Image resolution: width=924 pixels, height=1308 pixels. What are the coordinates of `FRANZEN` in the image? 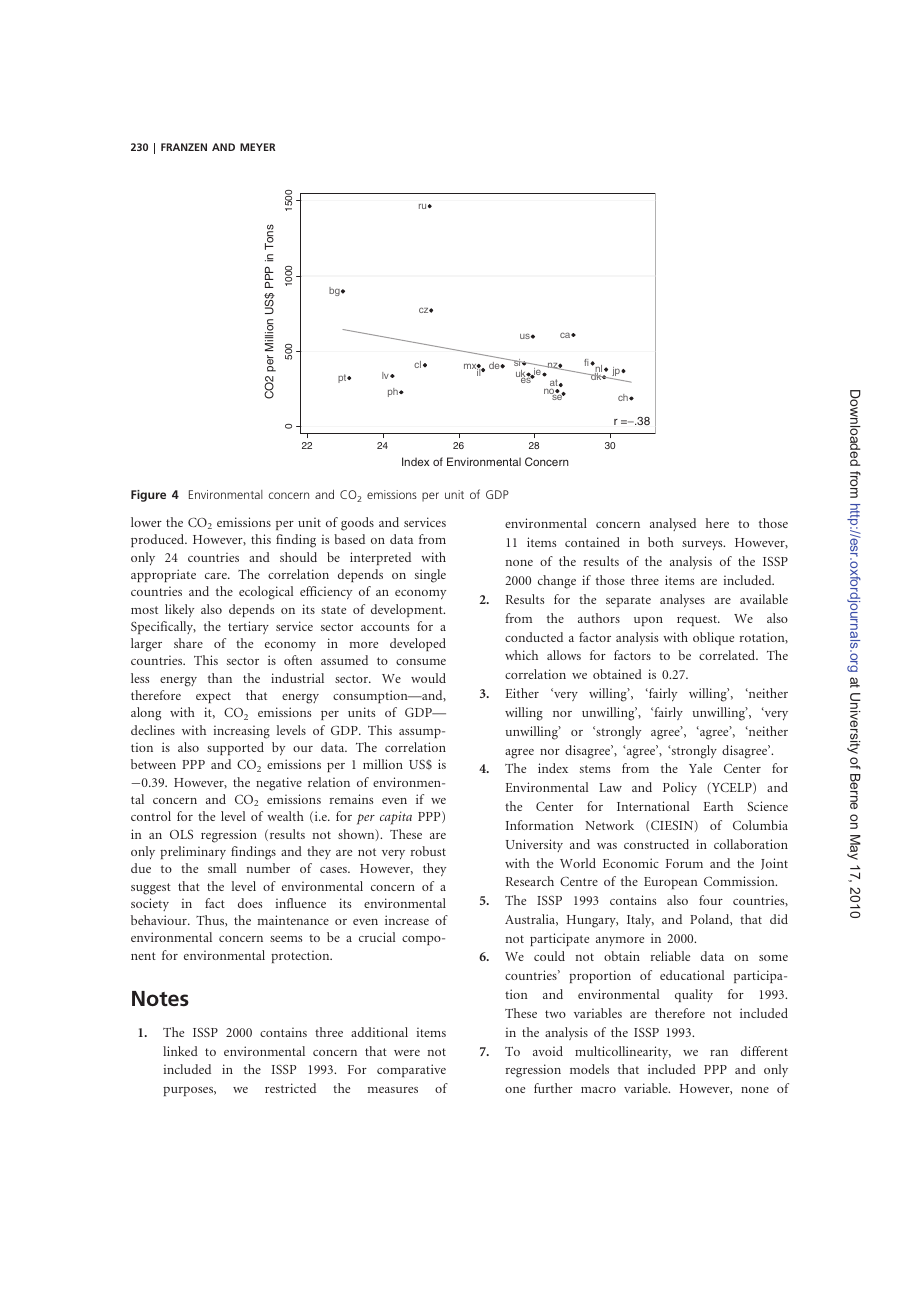 It's located at (184, 147).
